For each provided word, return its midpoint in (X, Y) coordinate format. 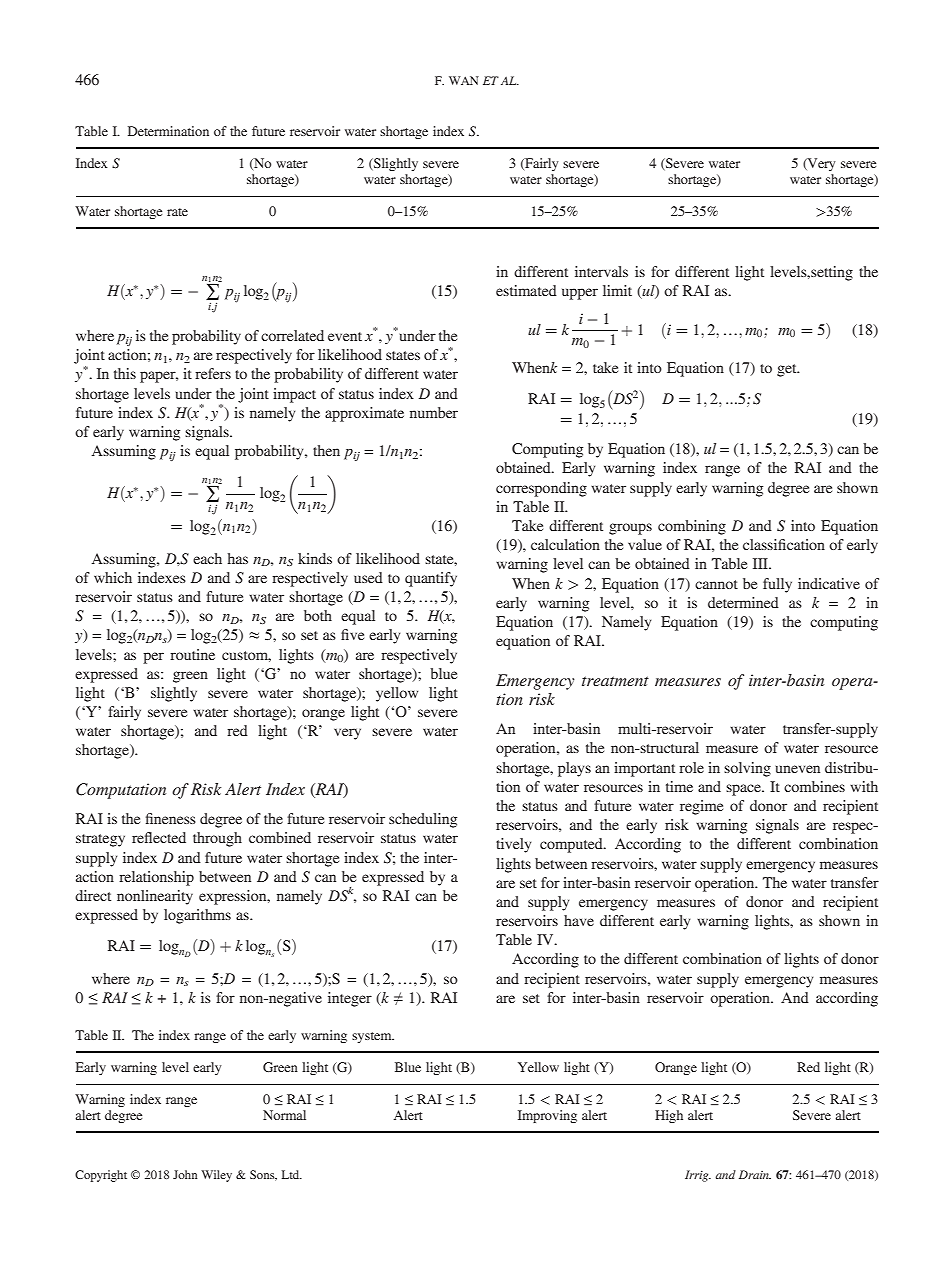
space (745, 790)
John (185, 1174)
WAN (464, 80)
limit (617, 290)
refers (213, 373)
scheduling (423, 820)
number (434, 412)
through (217, 839)
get (788, 370)
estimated (526, 290)
